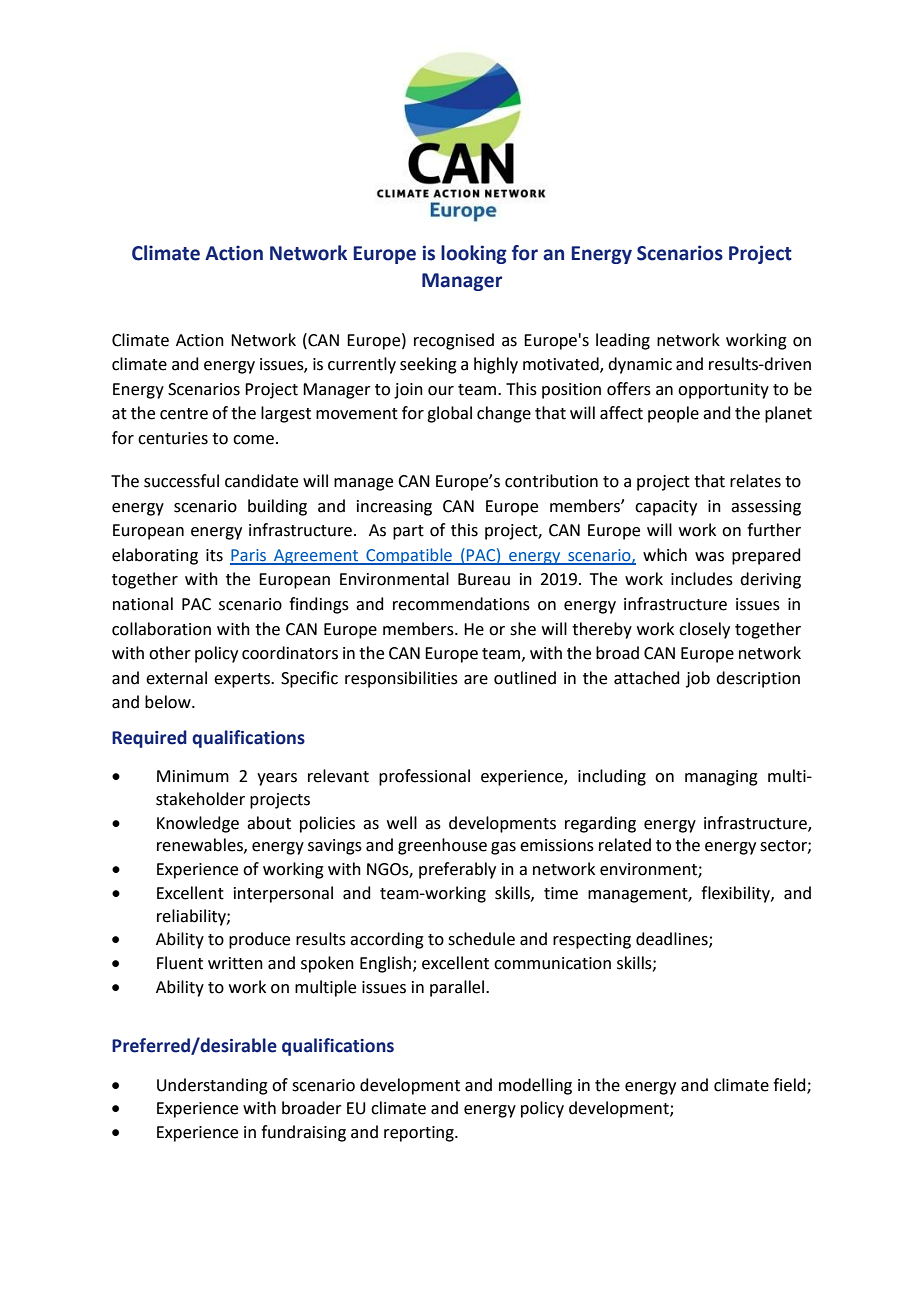 The image size is (924, 1308). What do you see at coordinates (474, 254) in the screenshot?
I see `looking` at bounding box center [474, 254].
